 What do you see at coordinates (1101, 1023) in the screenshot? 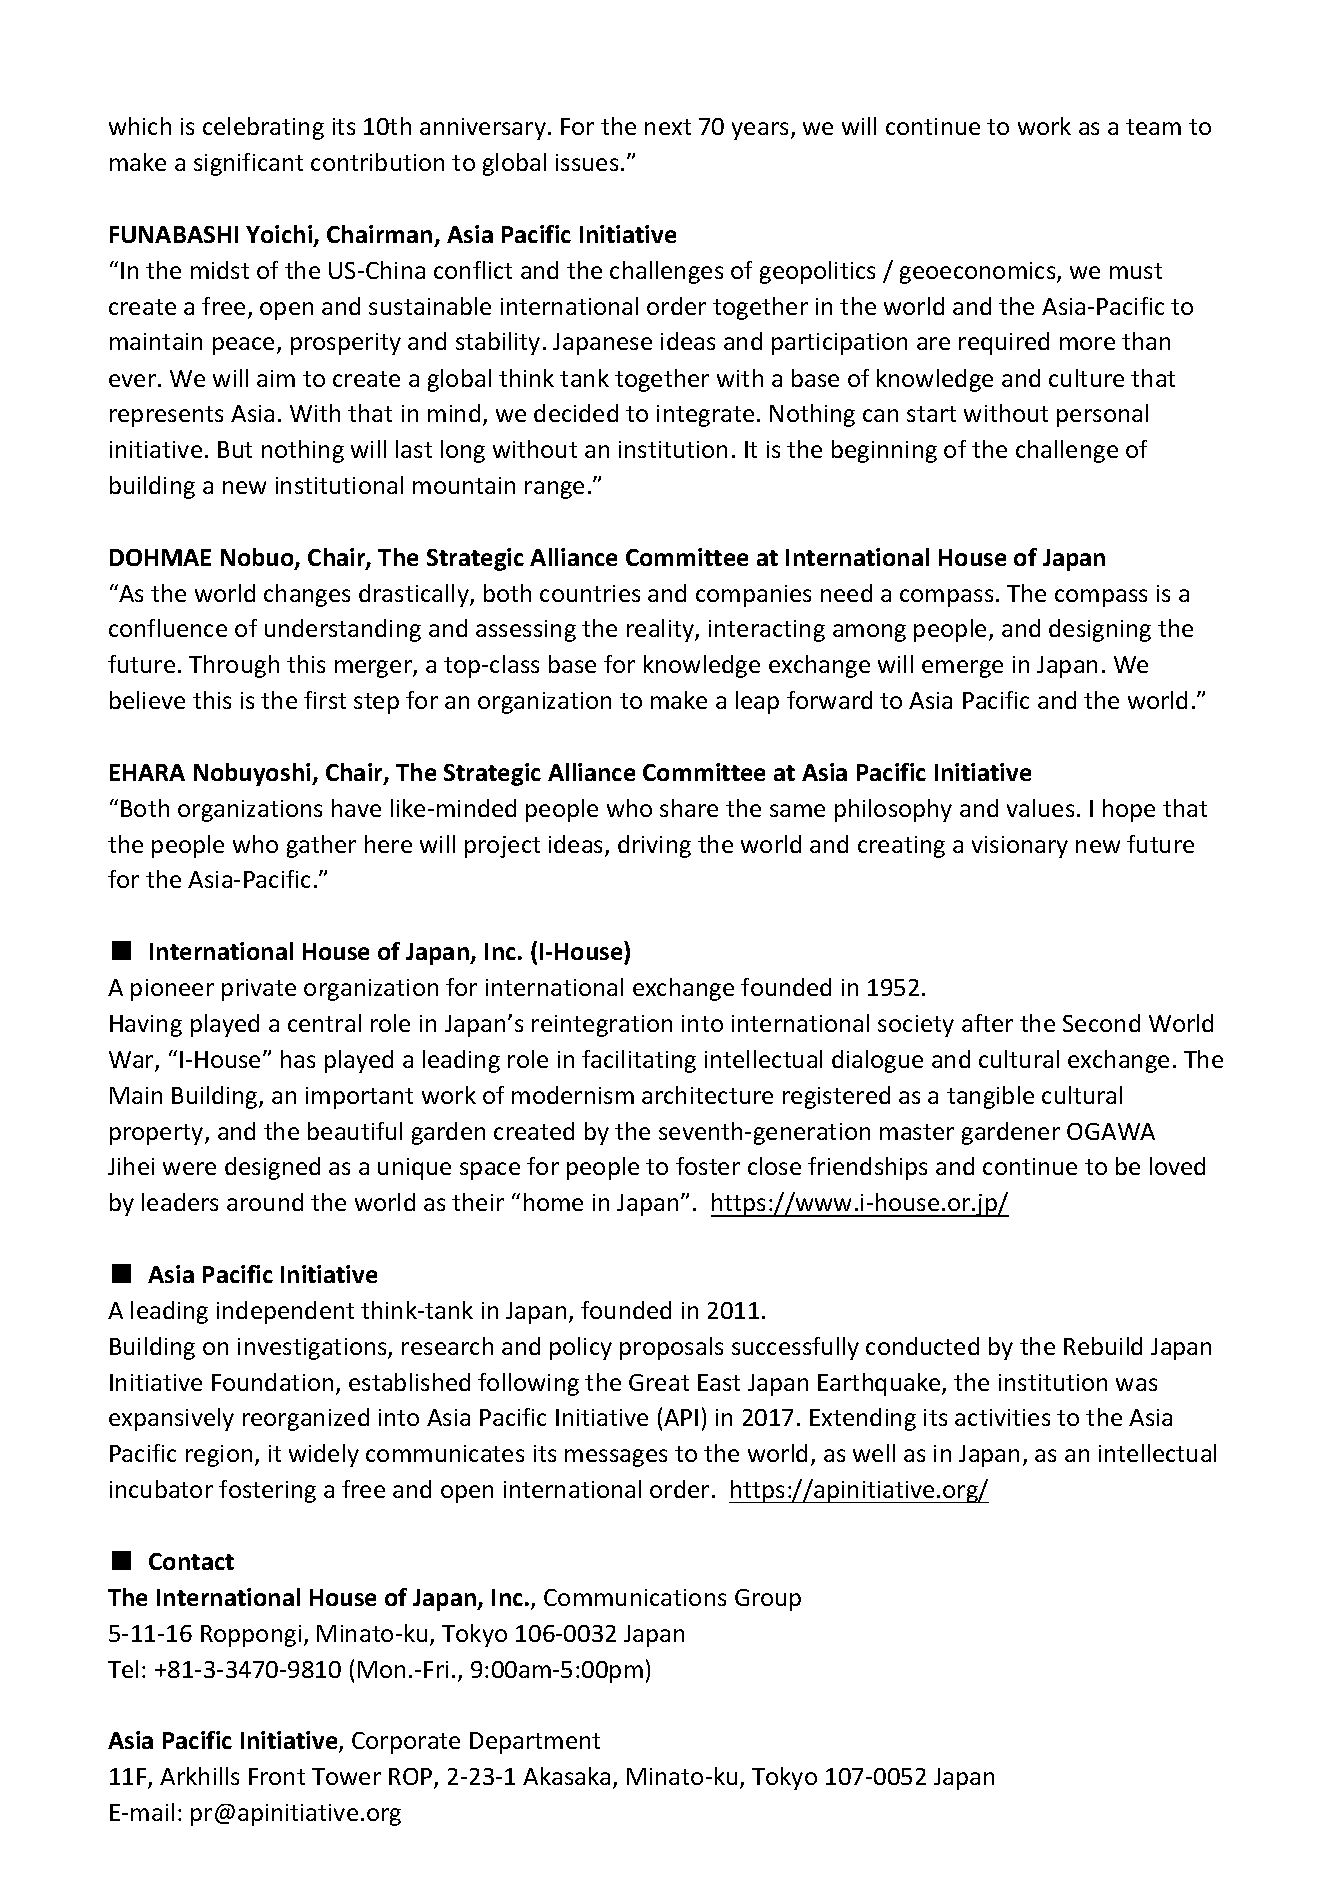
I see `Second` at bounding box center [1101, 1023].
